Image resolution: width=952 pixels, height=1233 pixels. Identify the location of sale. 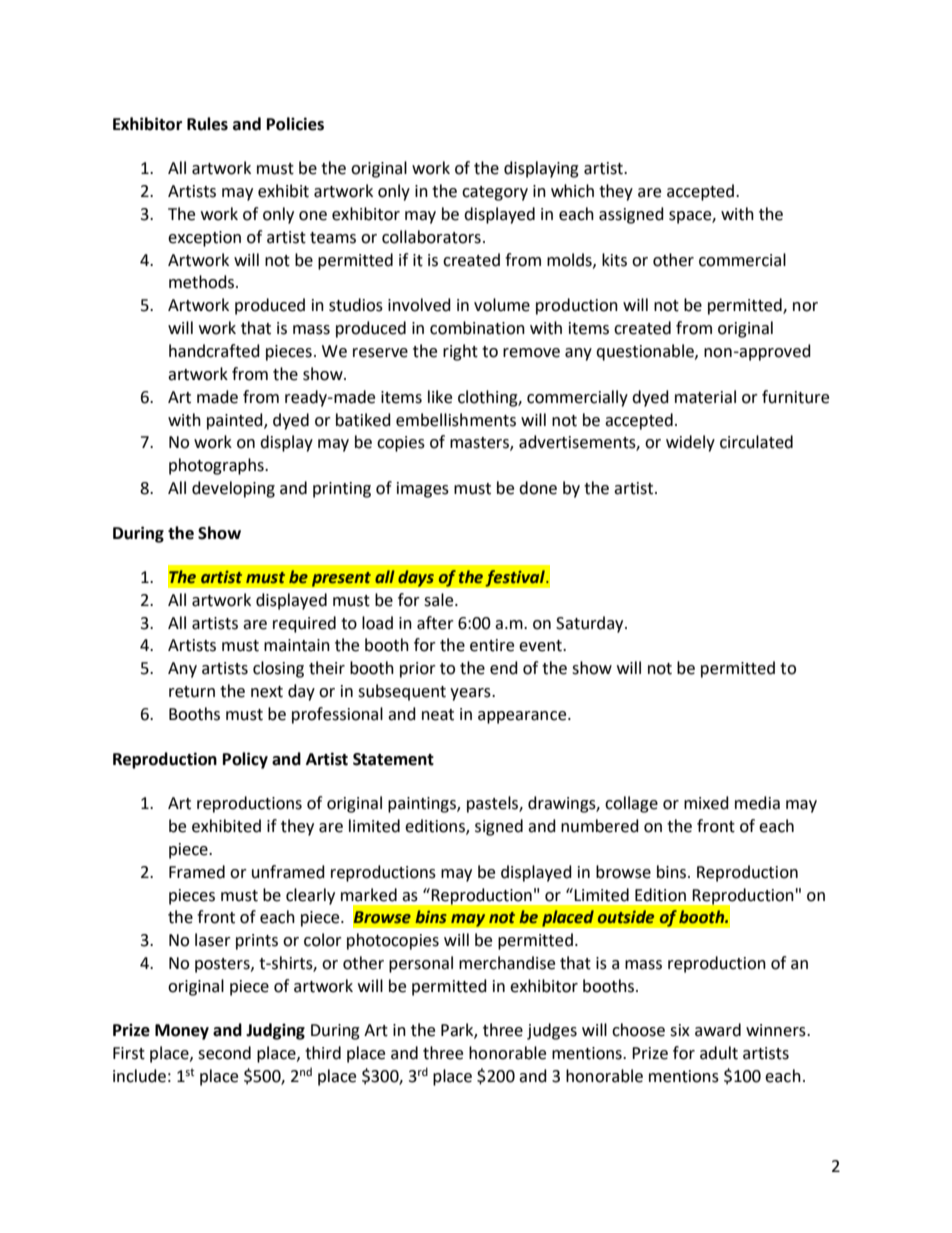
(440, 600).
